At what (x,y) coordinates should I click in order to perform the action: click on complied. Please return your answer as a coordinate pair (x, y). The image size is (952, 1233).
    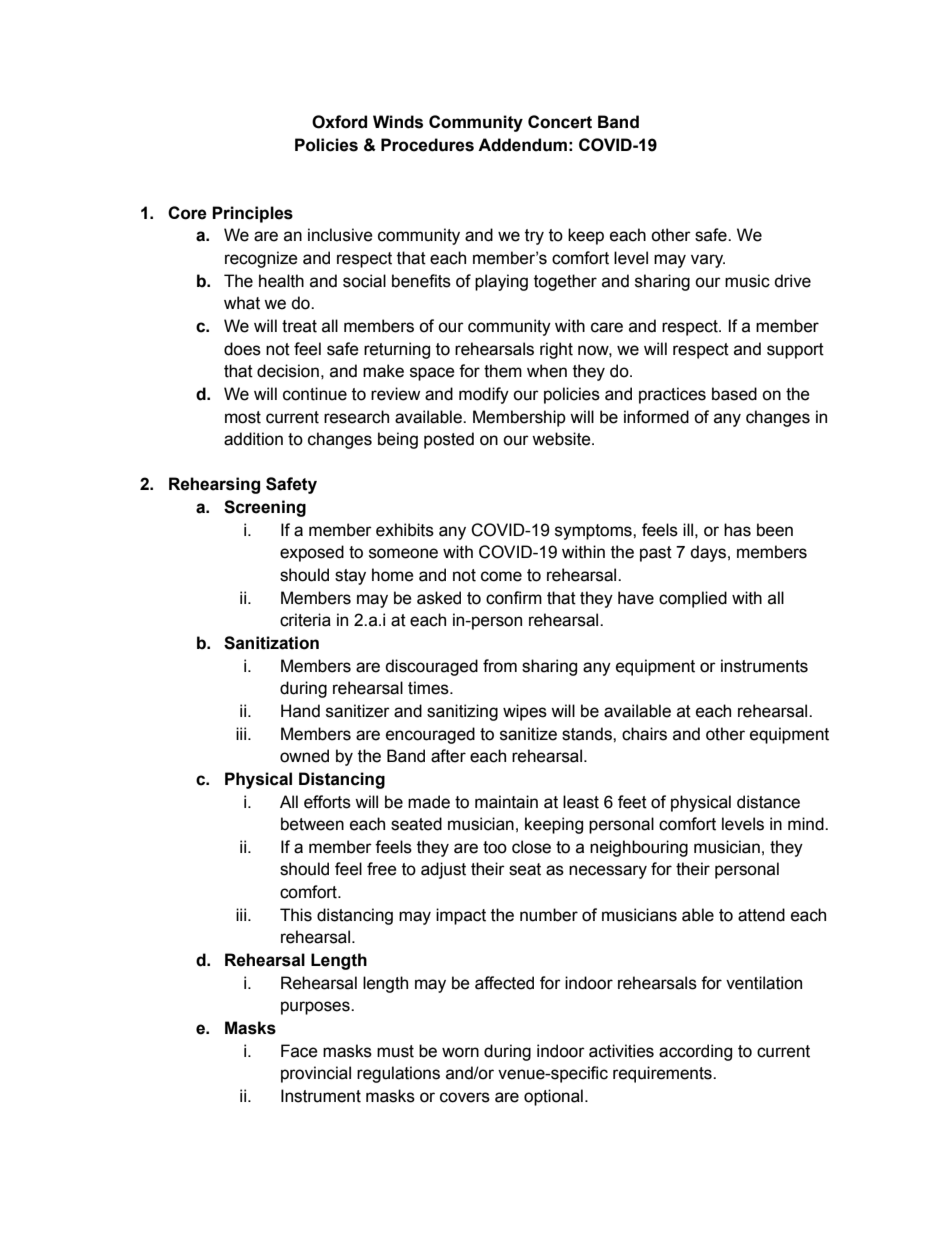
    Looking at the image, I should click on (693, 599).
